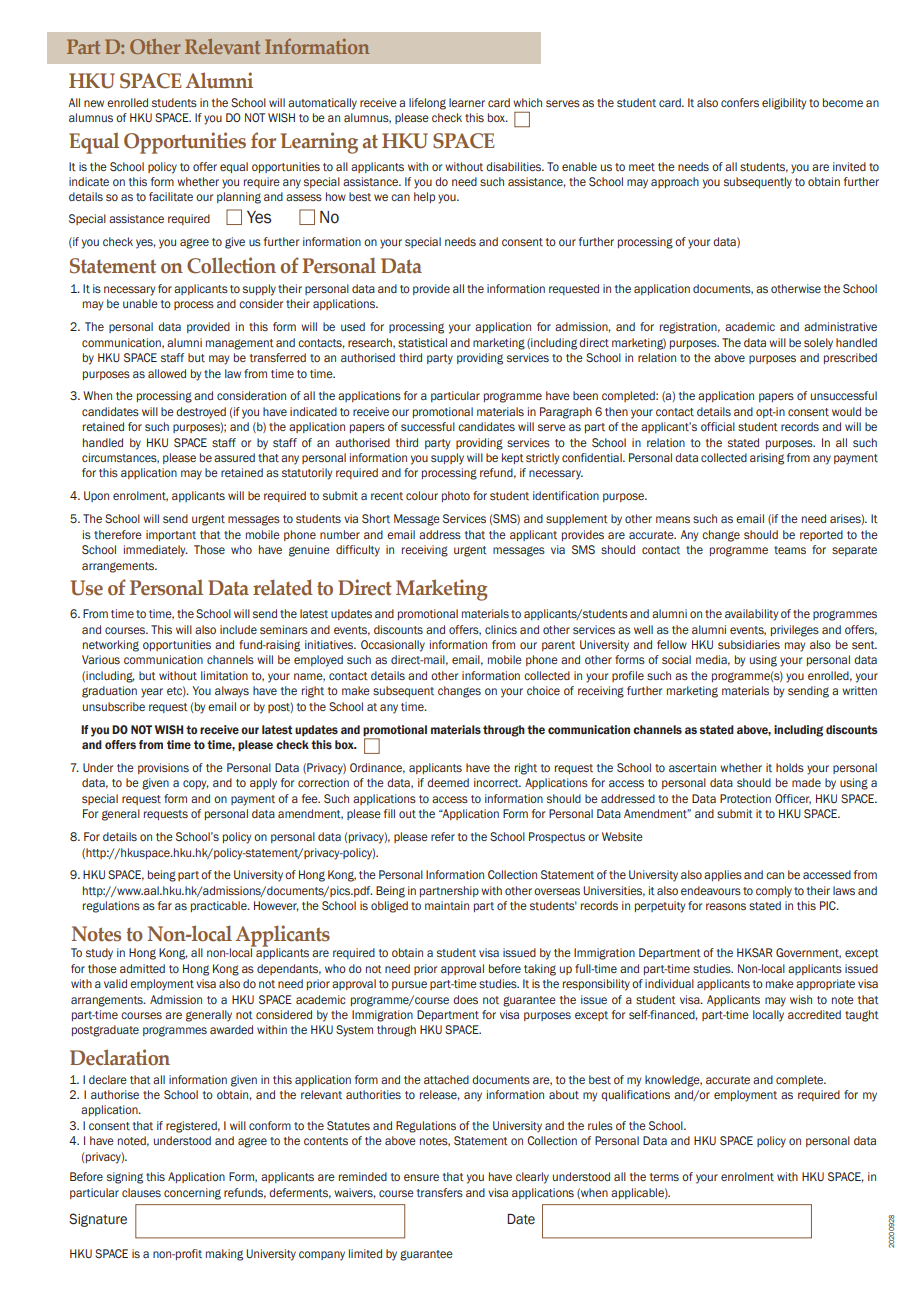  I want to click on eligibility, so click(784, 104).
